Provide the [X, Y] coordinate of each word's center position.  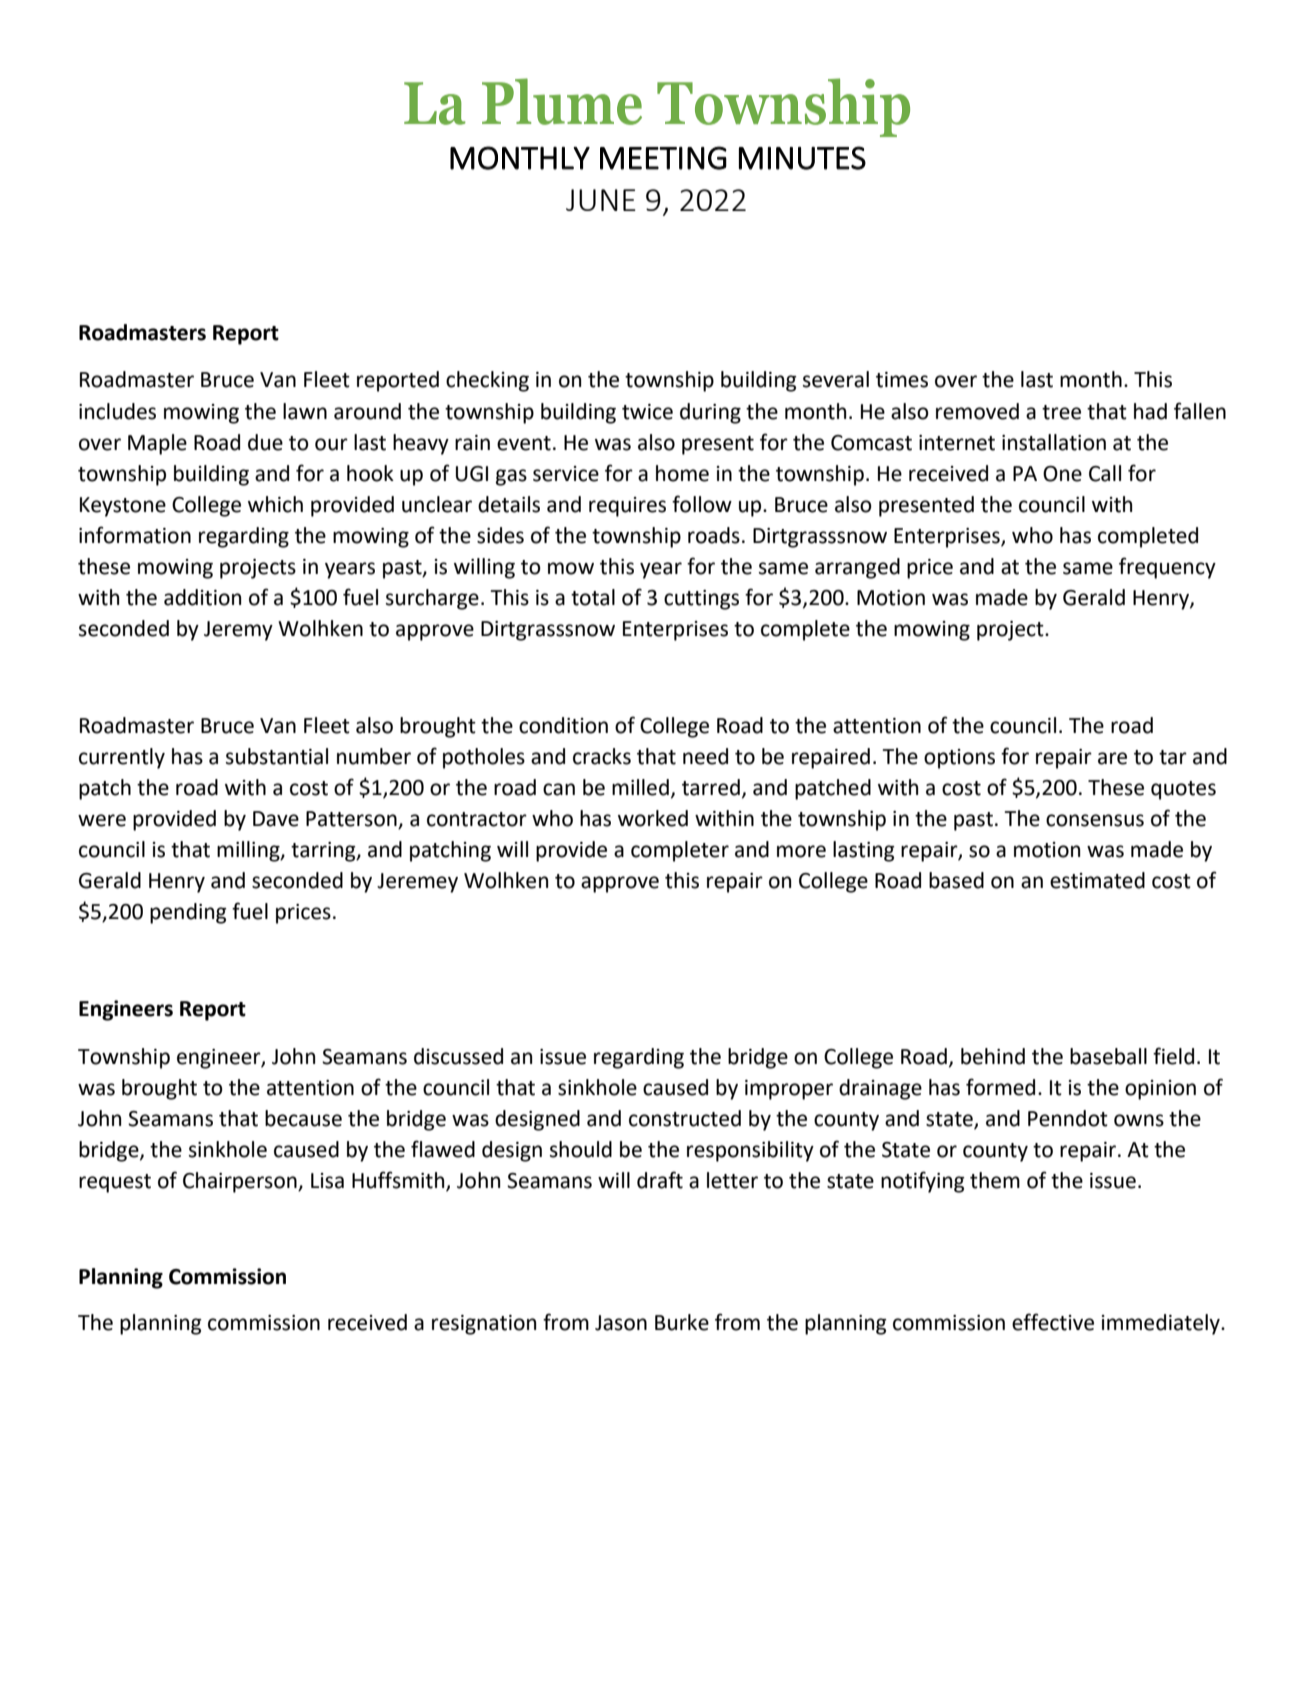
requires [627, 507]
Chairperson [241, 1182]
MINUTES [802, 158]
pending [188, 913]
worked [653, 818]
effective [1053, 1322]
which [275, 504]
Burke [682, 1322]
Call [1105, 473]
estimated [1097, 880]
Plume [562, 101]
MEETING [663, 158]
